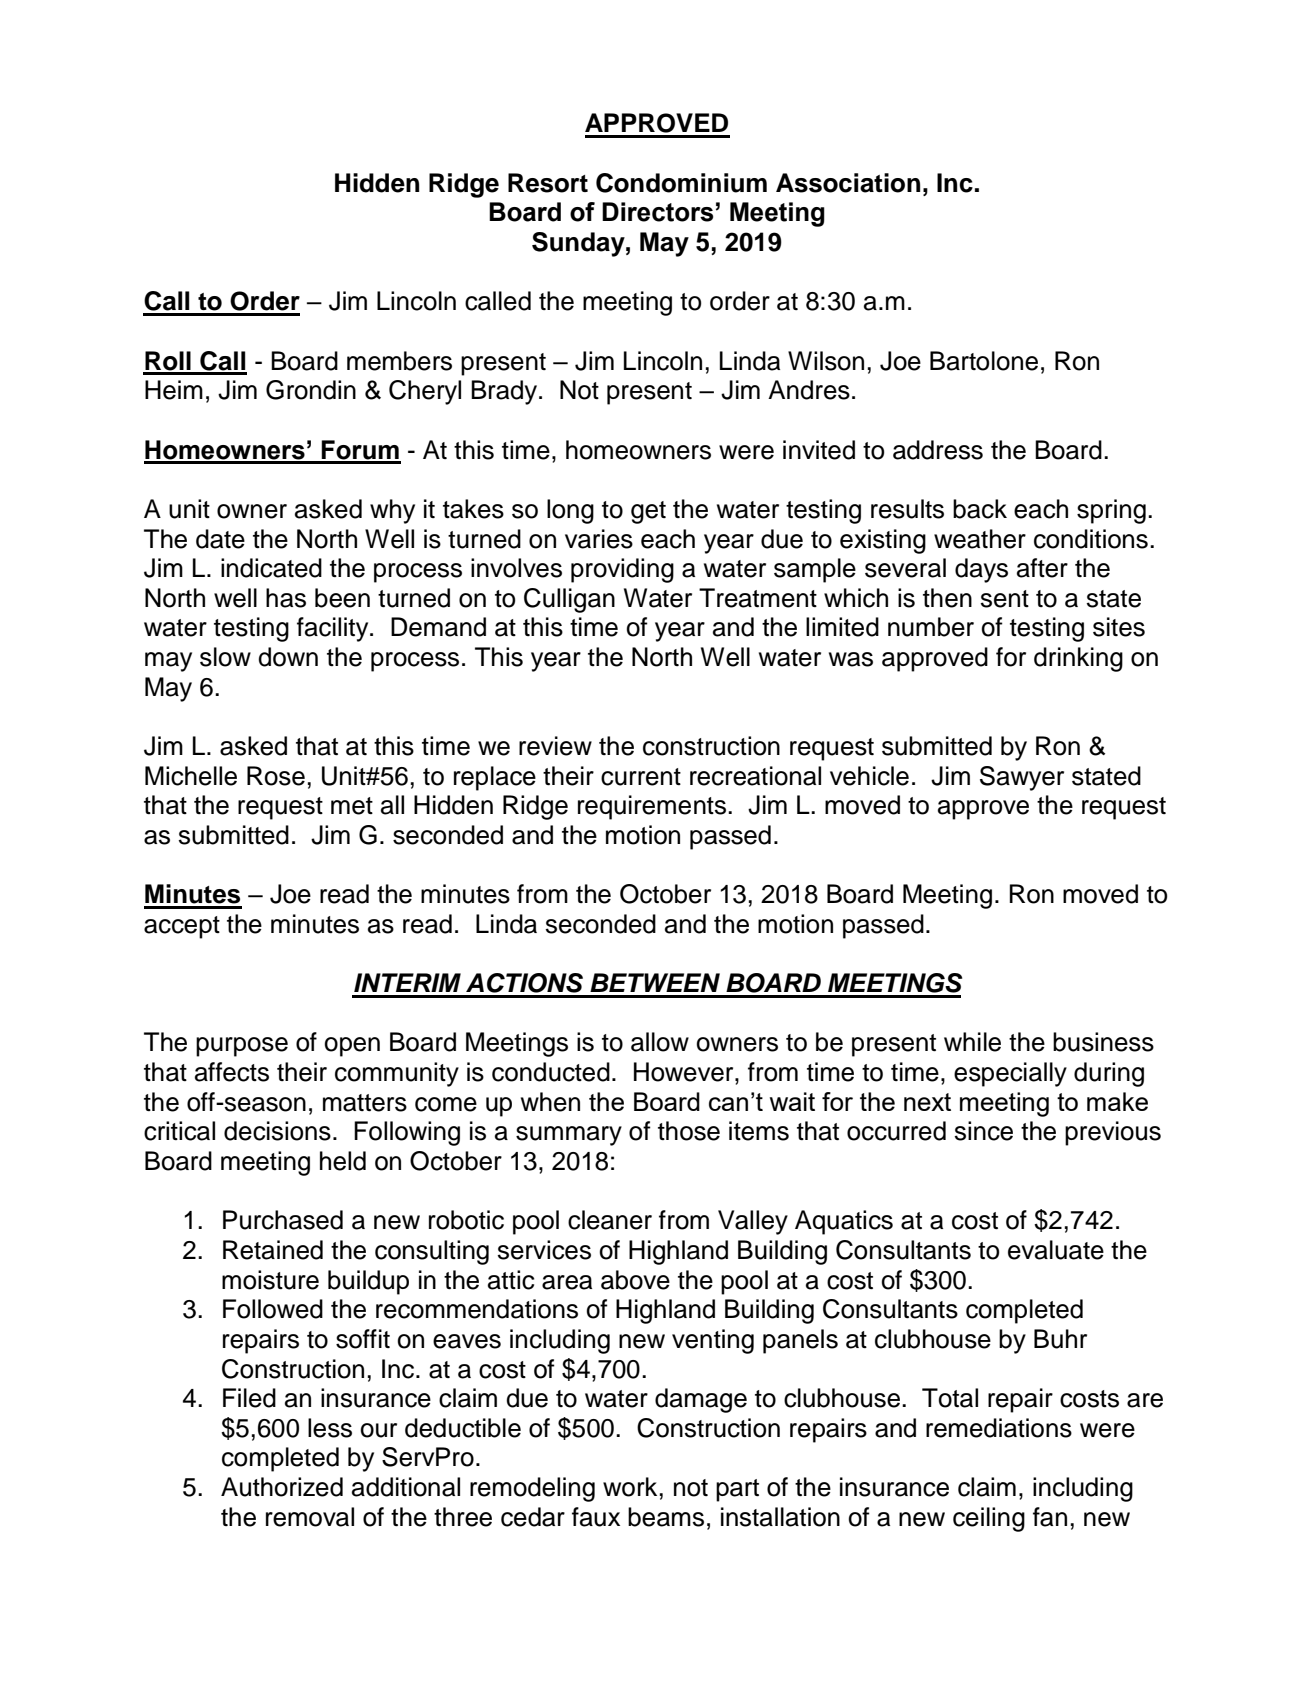 The width and height of the document is (1314, 1701). I want to click on down, so click(288, 657).
